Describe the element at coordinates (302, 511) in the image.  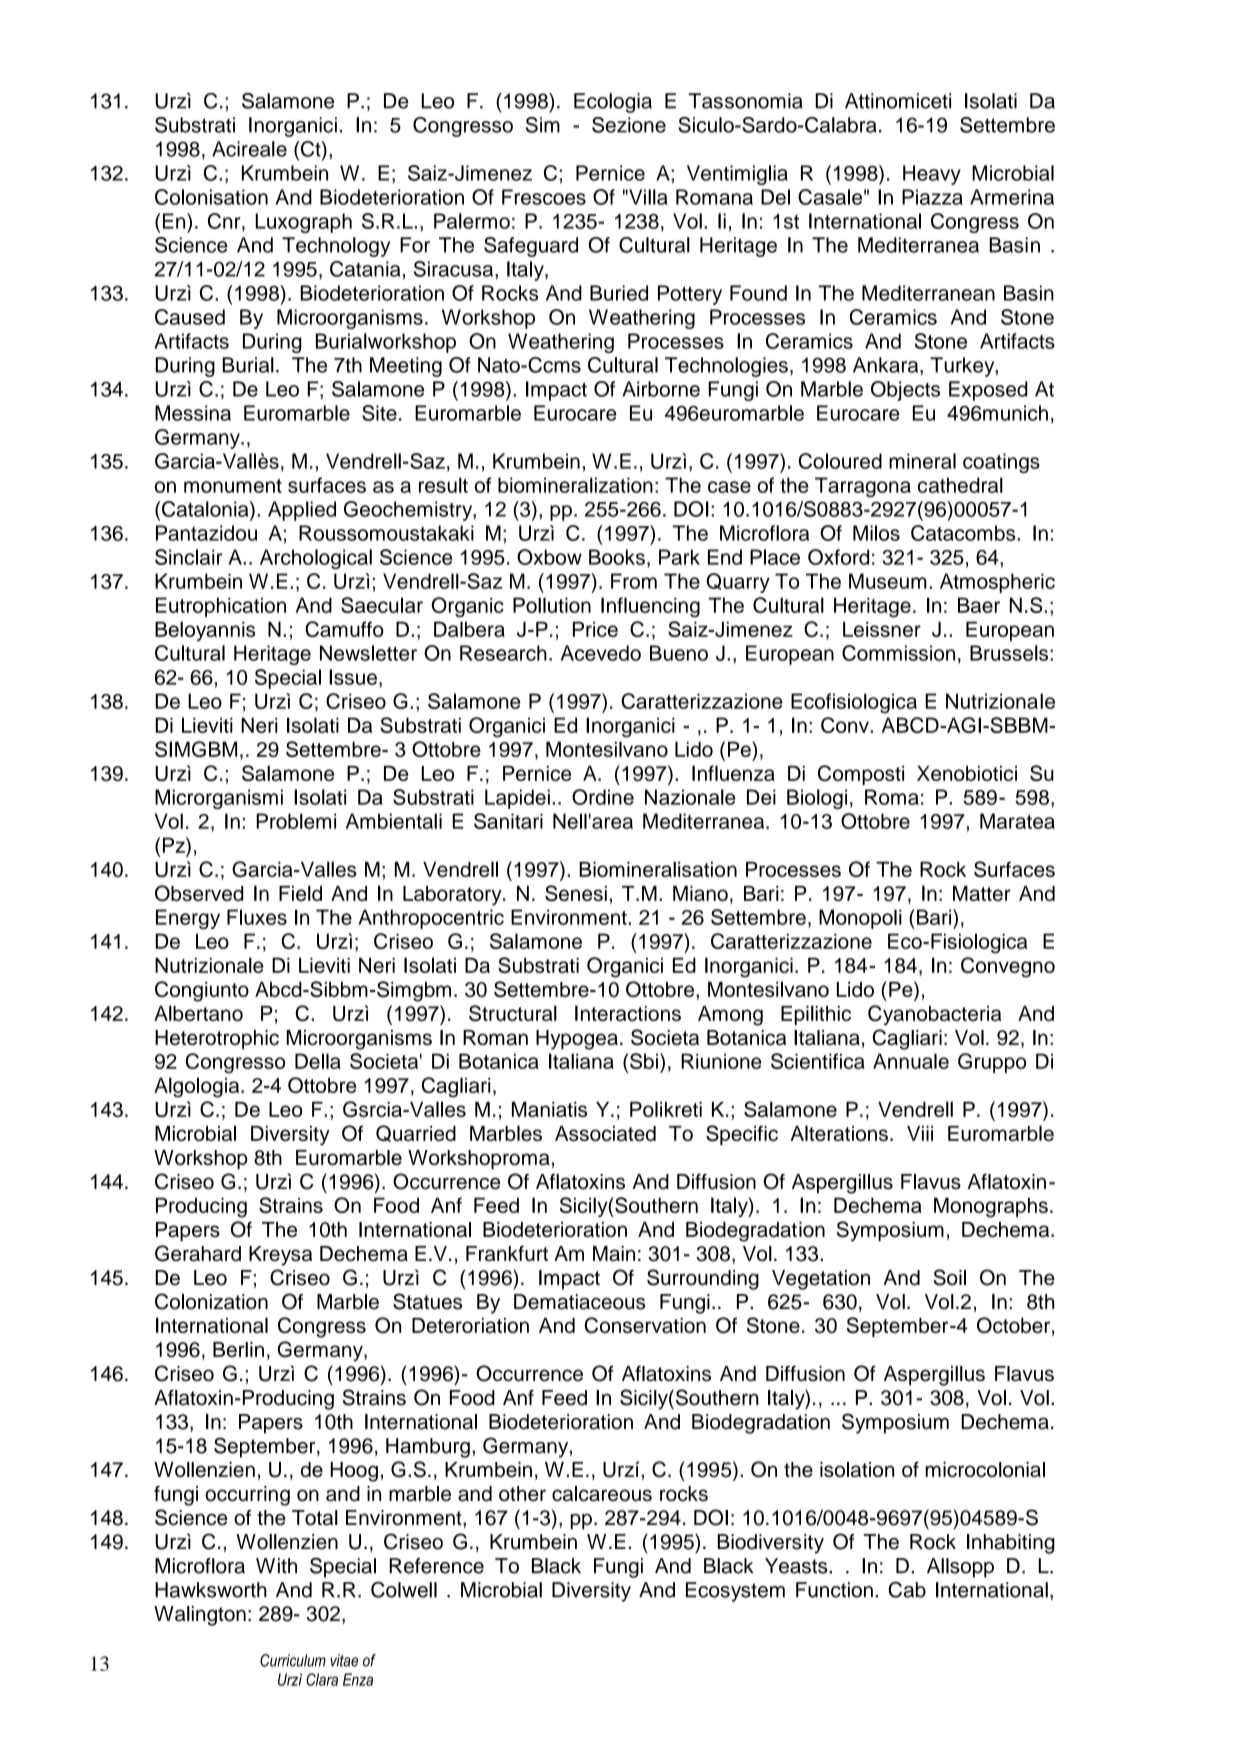
I see `Applied` at that location.
